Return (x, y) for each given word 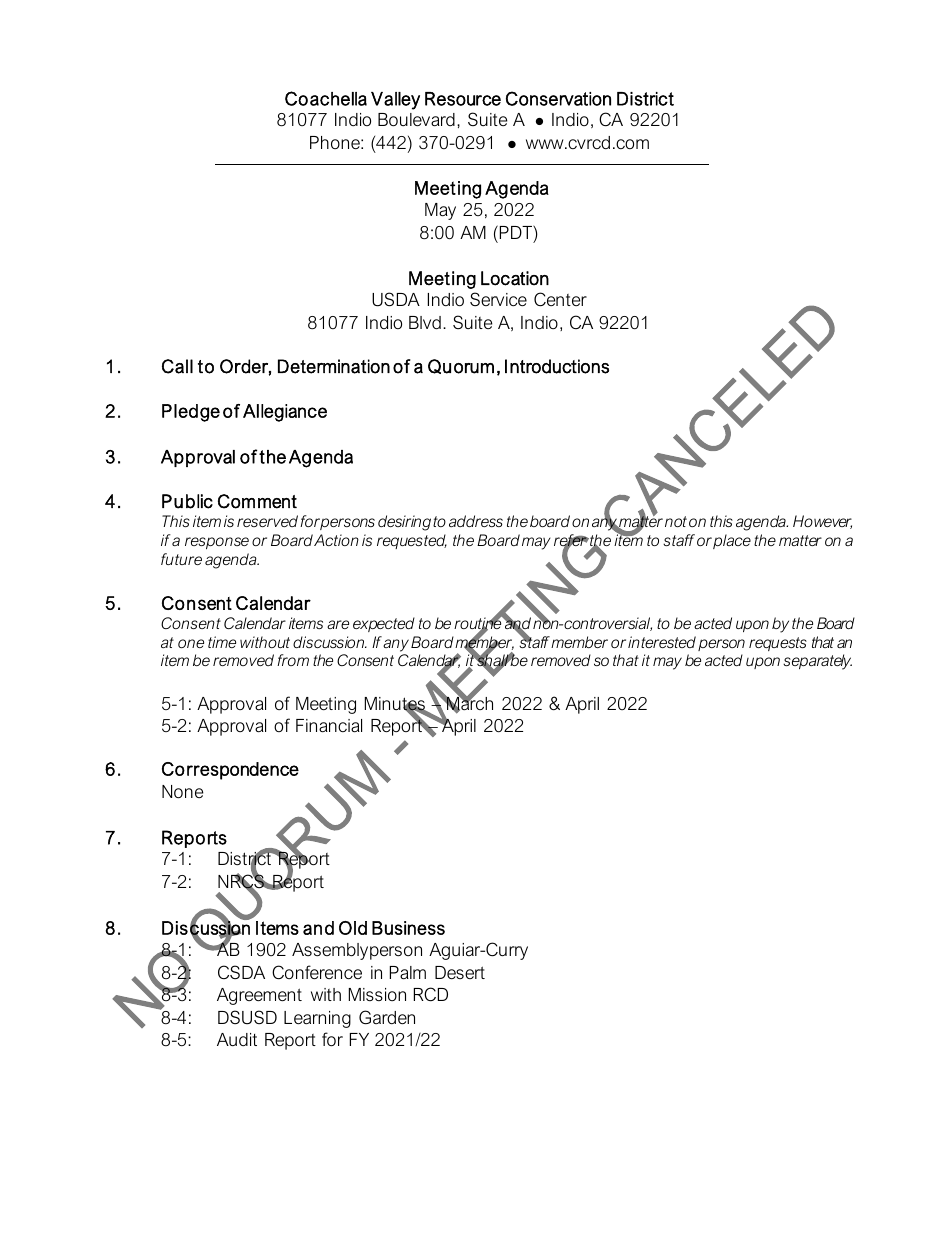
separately (817, 662)
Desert (460, 972)
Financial (329, 726)
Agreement (259, 996)
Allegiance (285, 413)
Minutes (396, 705)
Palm (408, 973)
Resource (463, 99)
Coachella (326, 98)
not (676, 521)
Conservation (558, 98)
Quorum (461, 366)
